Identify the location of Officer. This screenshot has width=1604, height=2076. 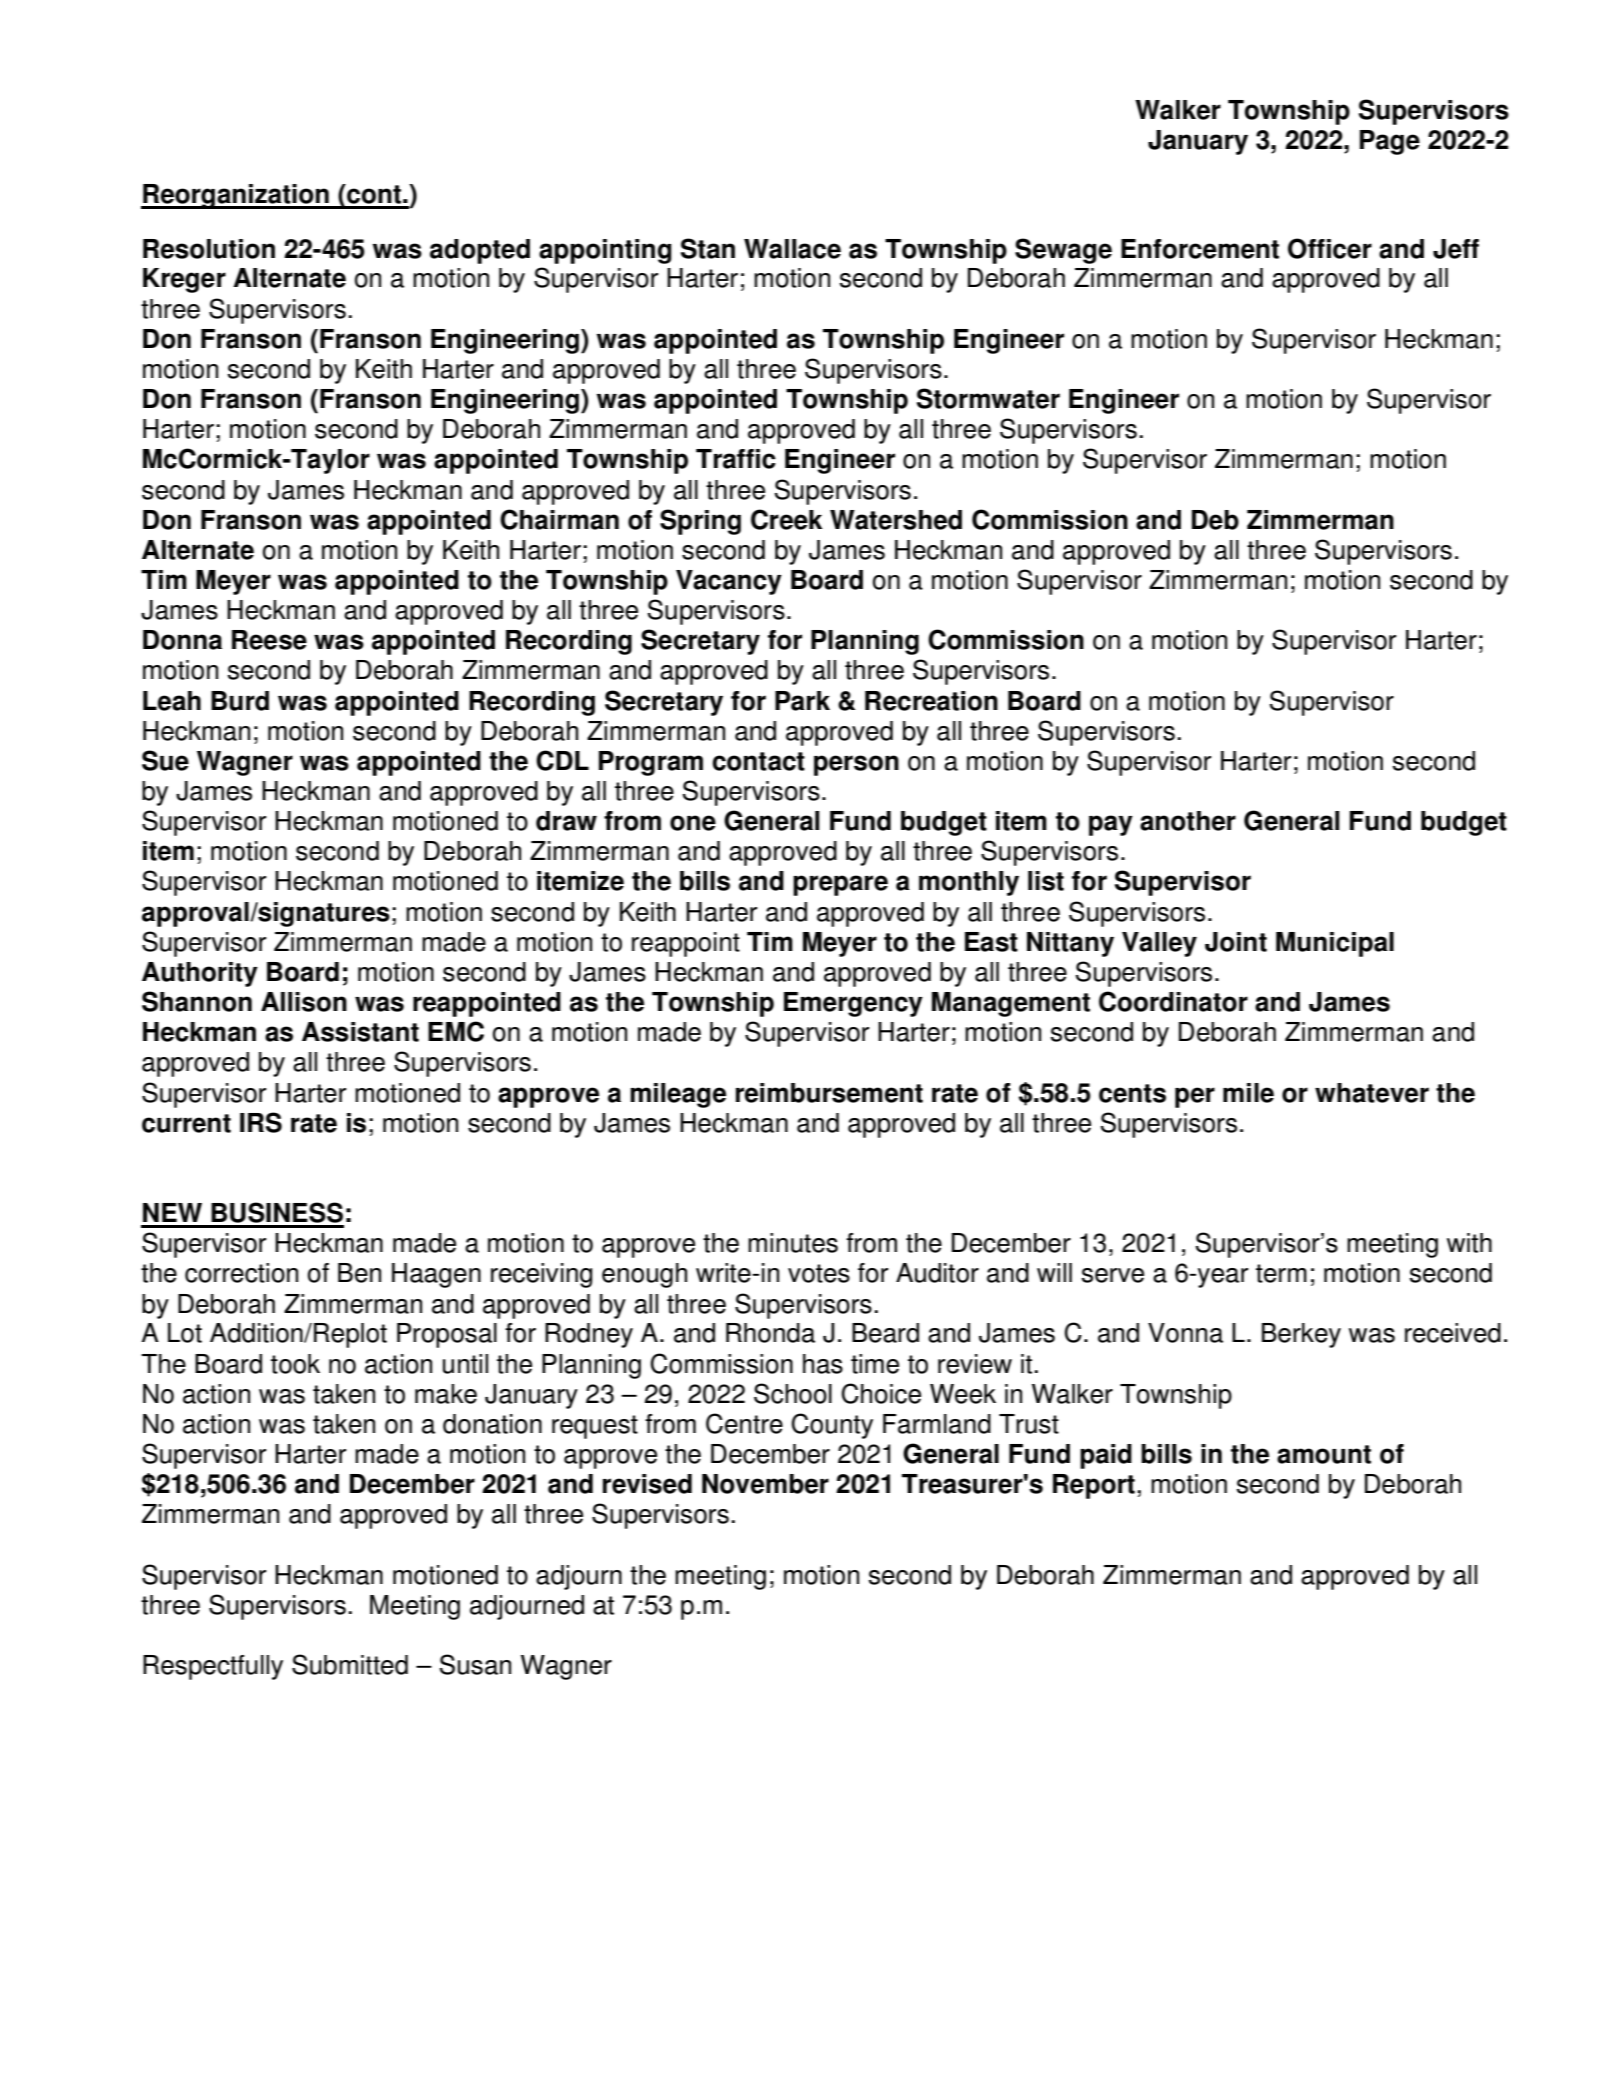
(1330, 248).
